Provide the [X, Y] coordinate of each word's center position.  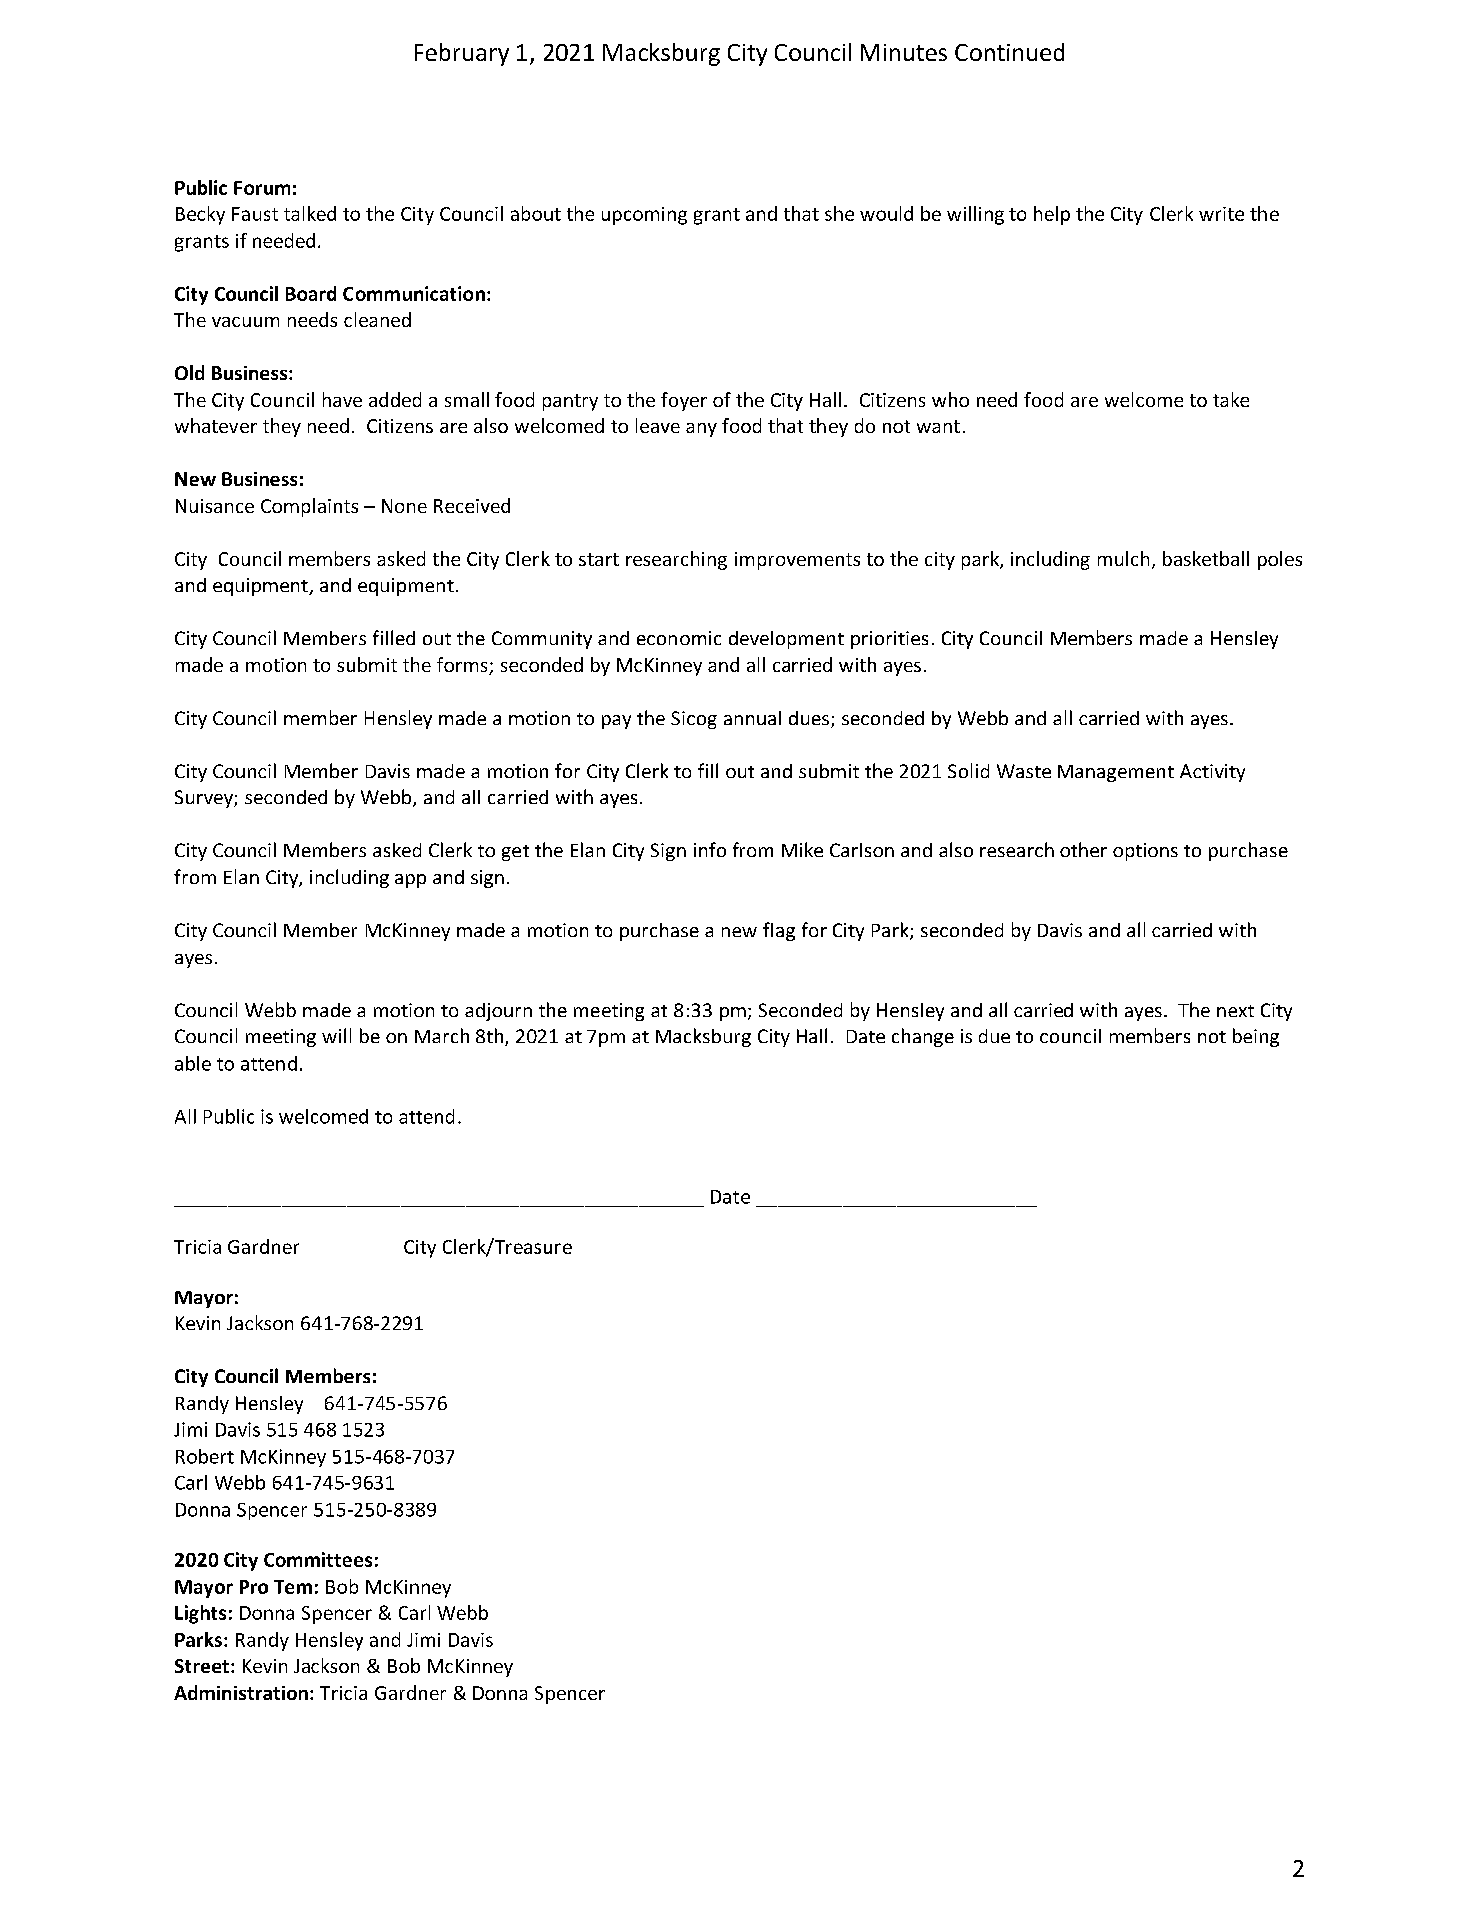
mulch [1123, 558]
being [1256, 1037]
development [786, 640]
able [193, 1063]
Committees [318, 1559]
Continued [1009, 52]
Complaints [309, 507]
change [923, 1037]
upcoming [644, 216]
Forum [262, 188]
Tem [293, 1587]
